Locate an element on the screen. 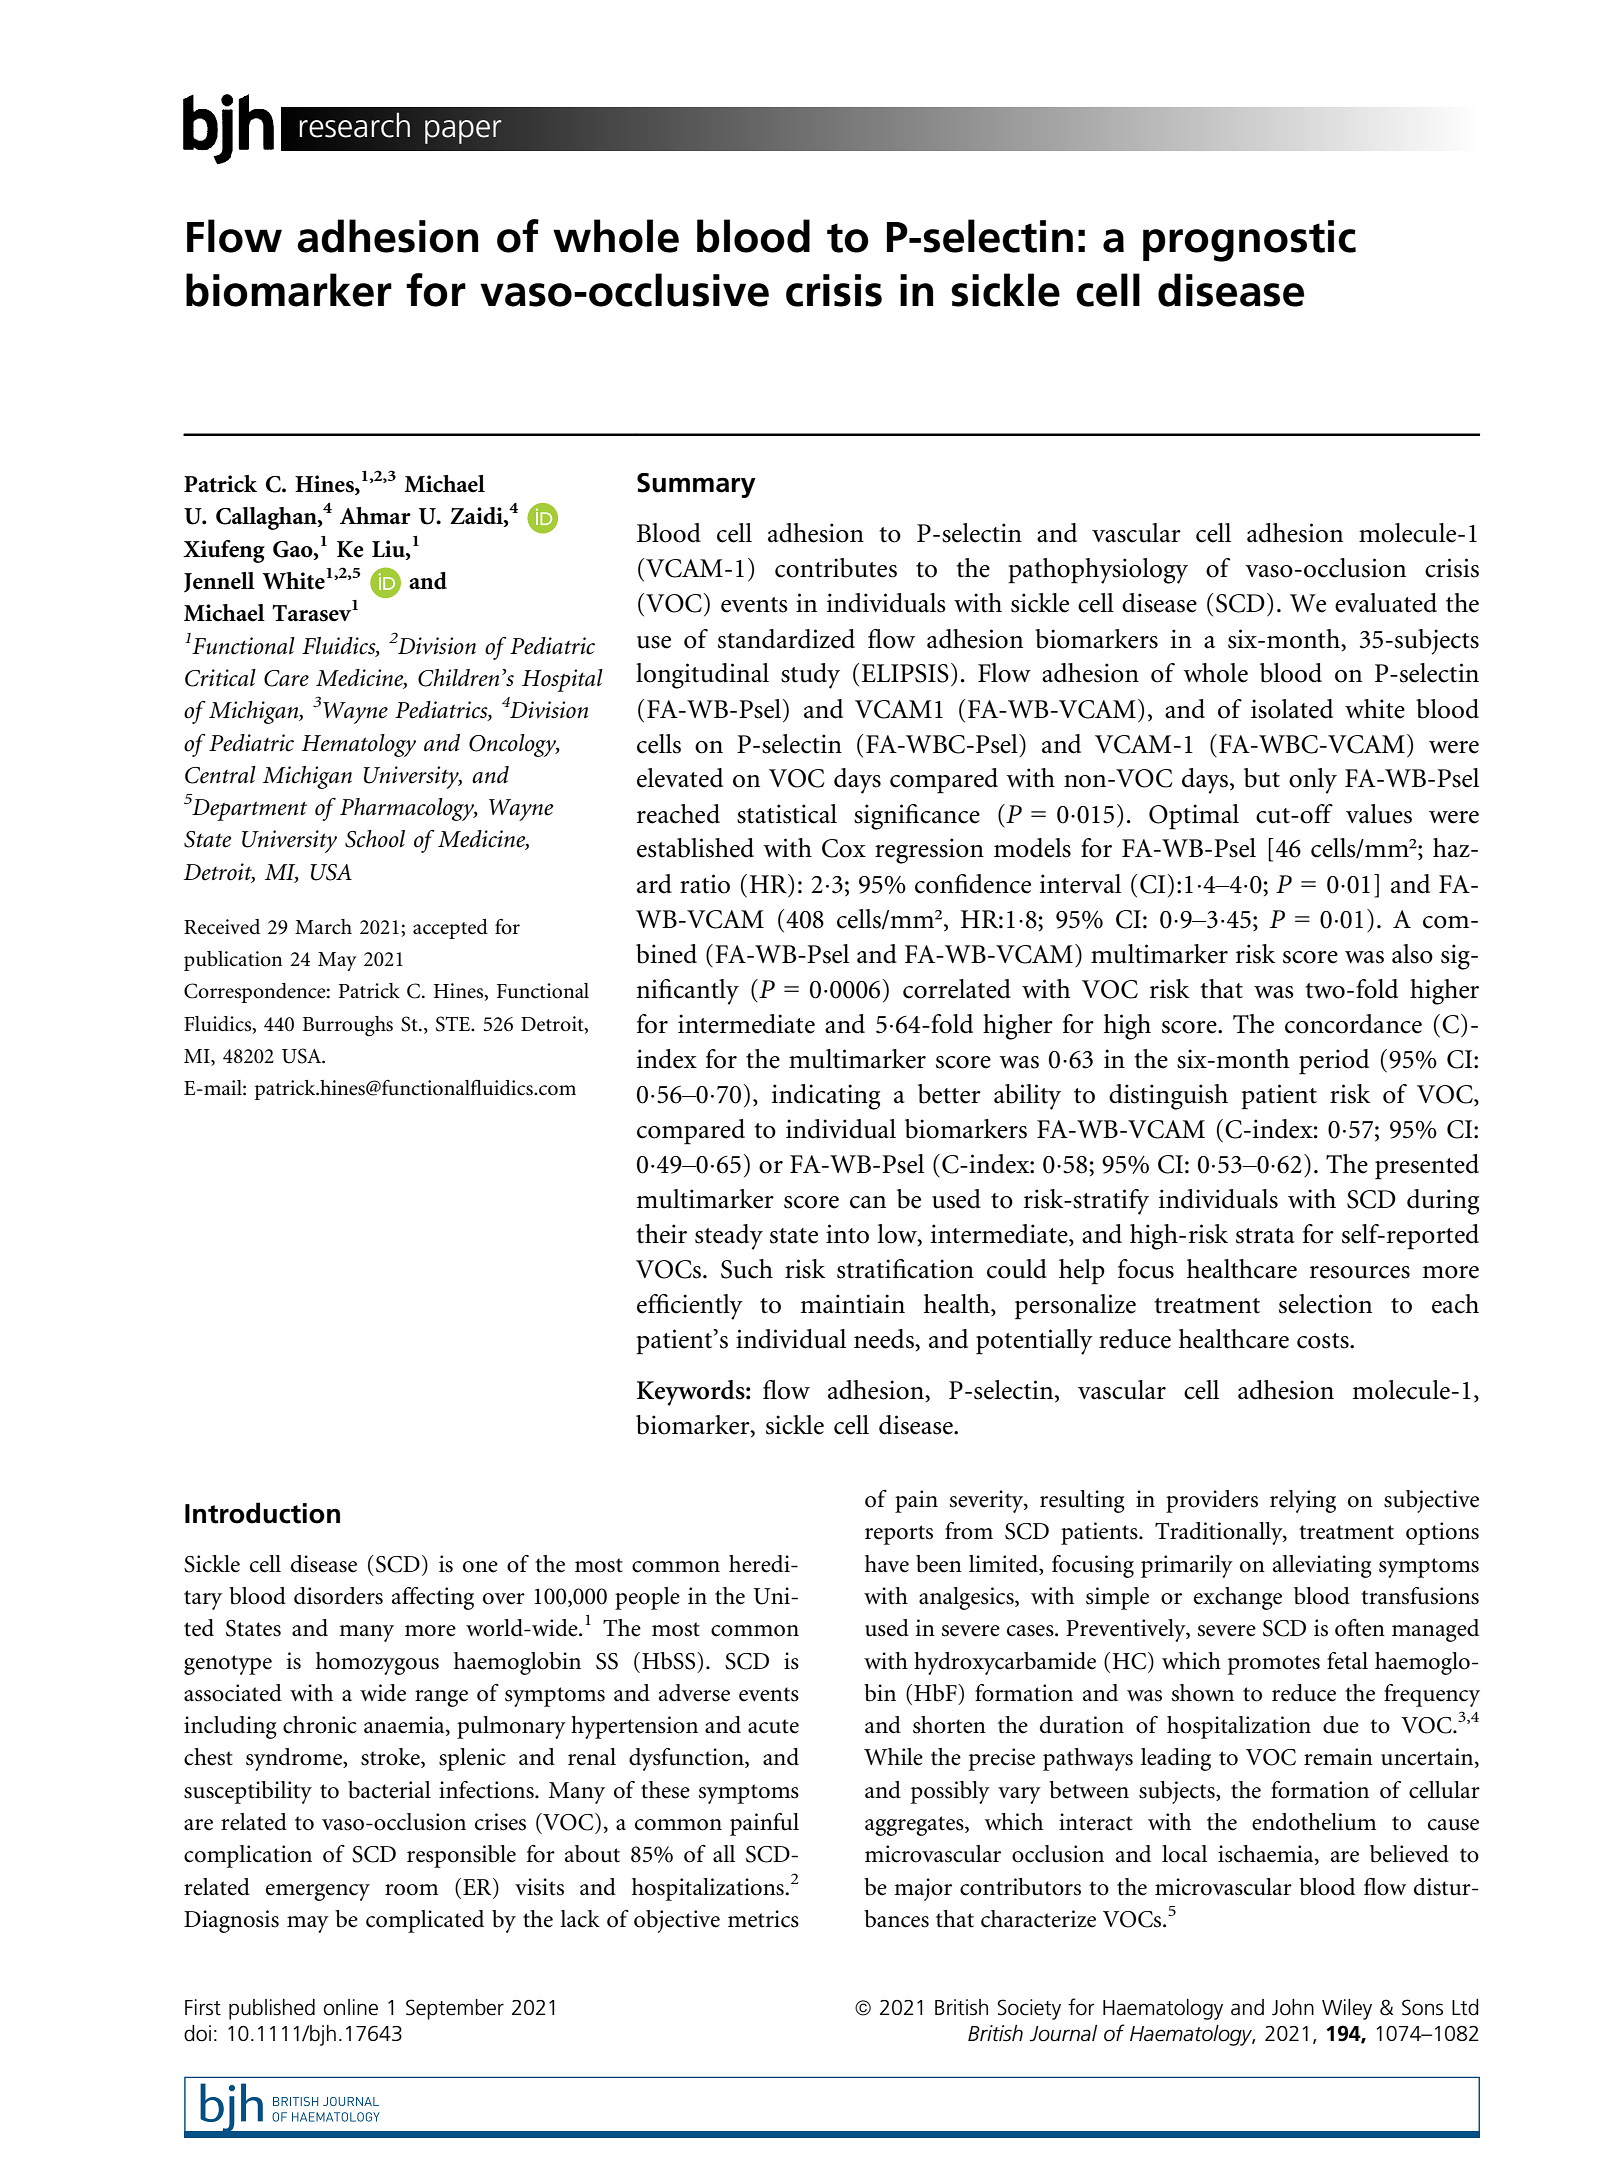  indicating is located at coordinates (826, 1097).
